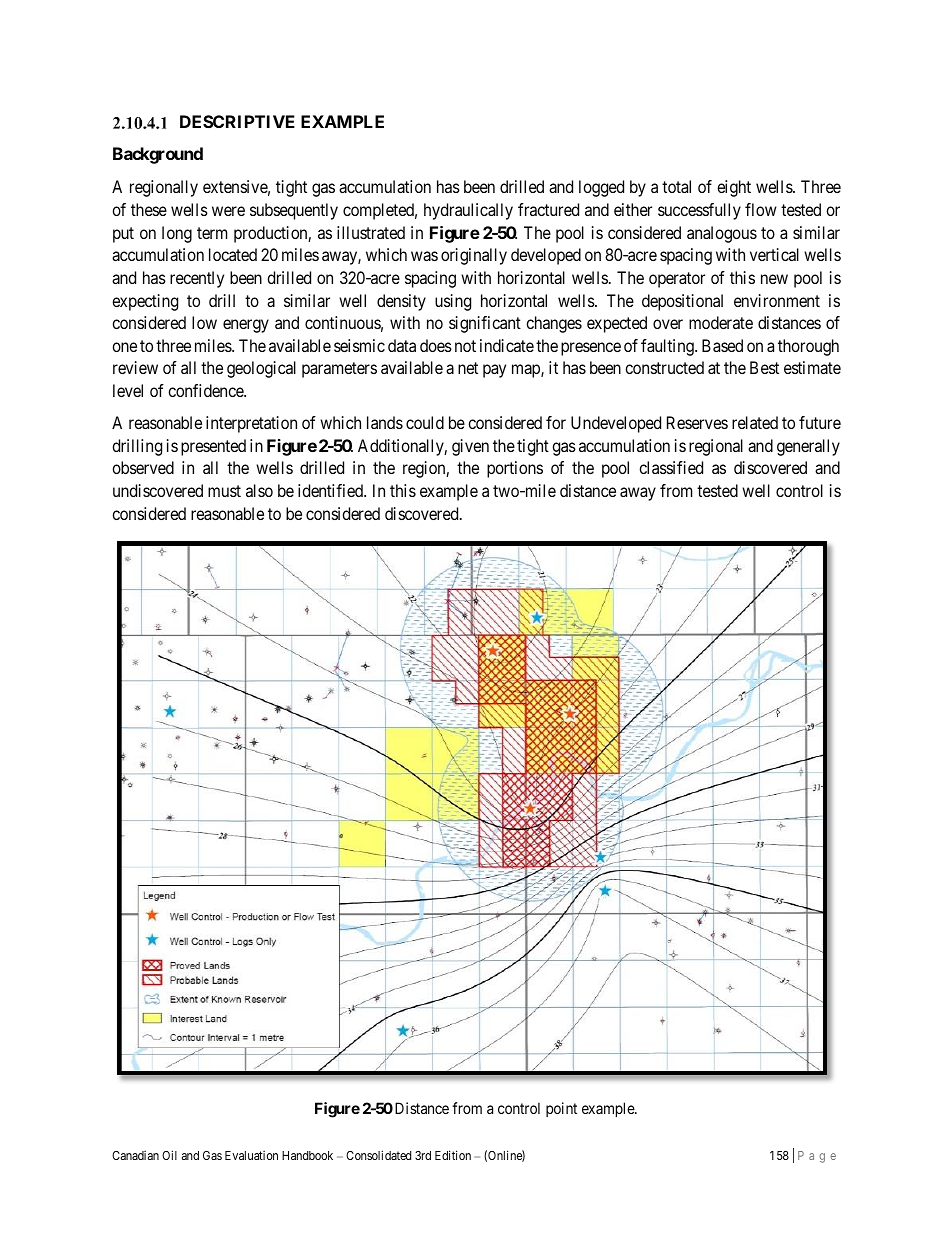 The image size is (952, 1233). What do you see at coordinates (470, 447) in the screenshot?
I see `given` at bounding box center [470, 447].
